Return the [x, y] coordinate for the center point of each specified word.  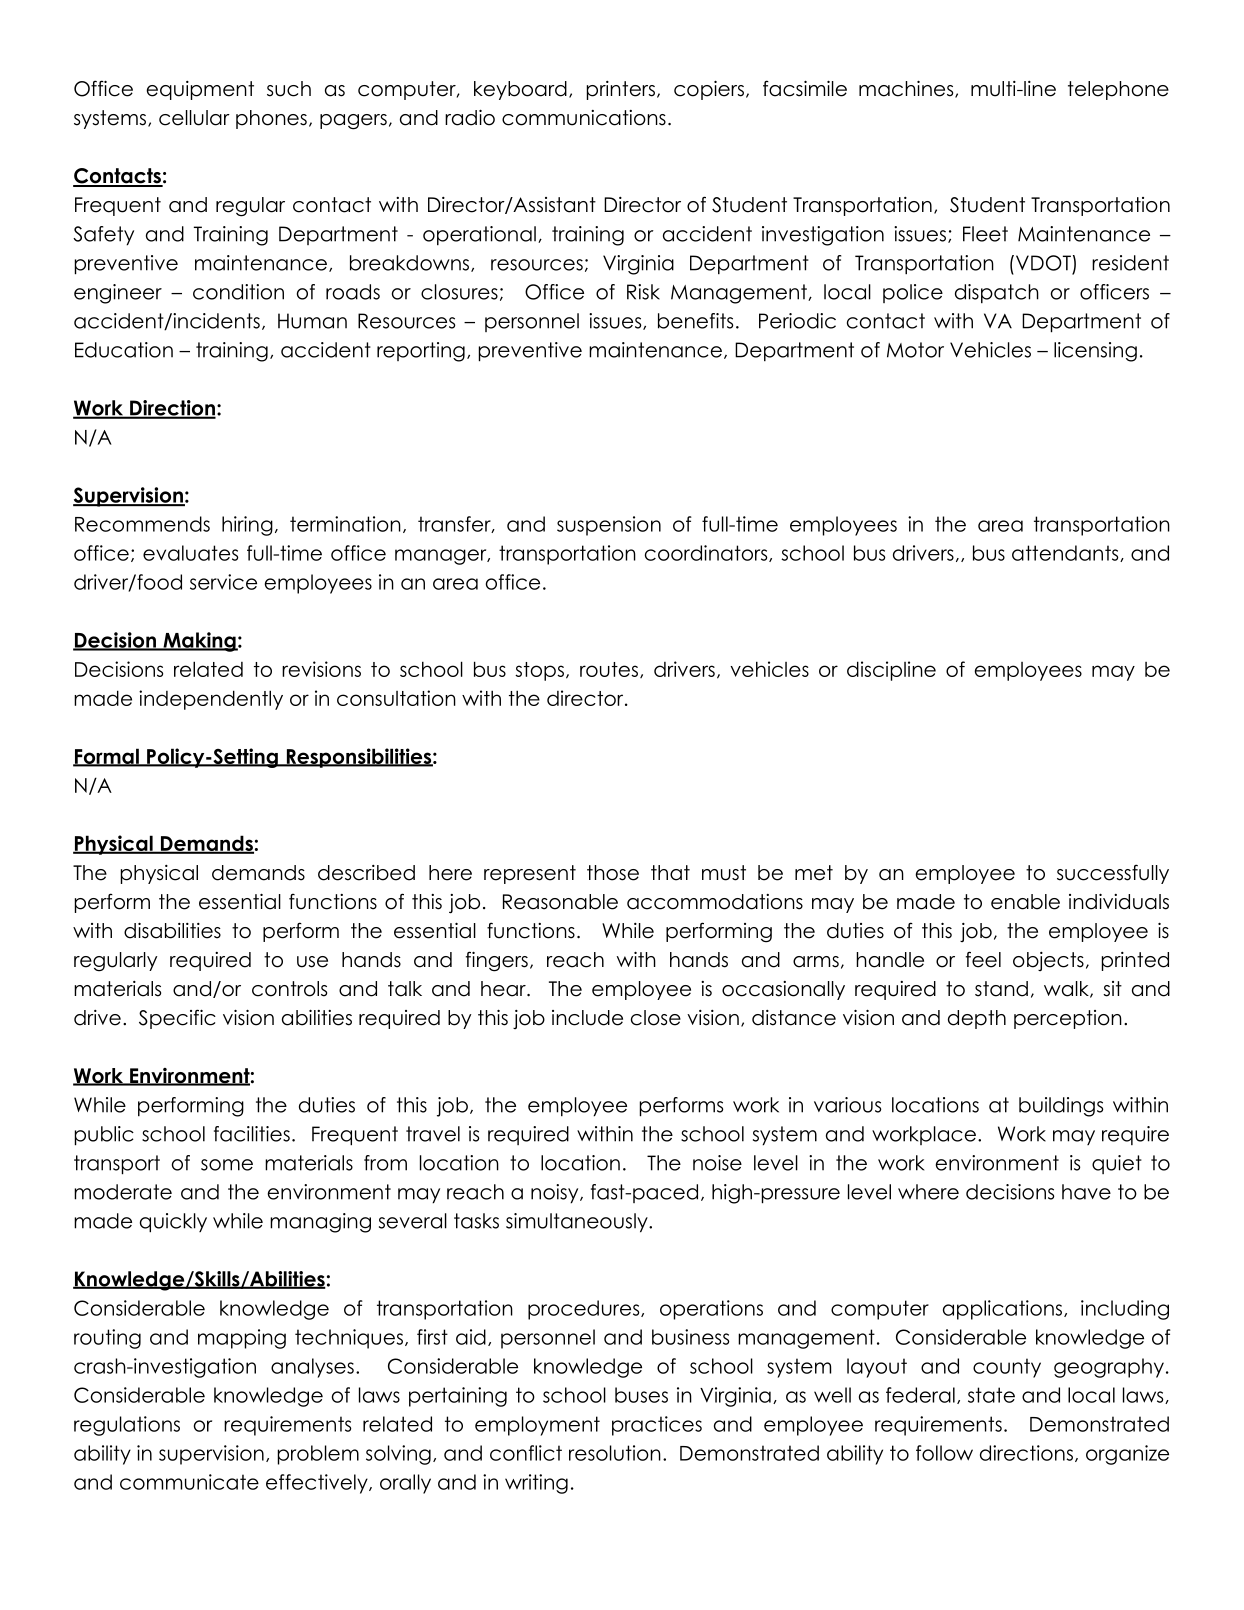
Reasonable [560, 902]
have [1086, 1192]
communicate [189, 1482]
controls [289, 989]
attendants [1066, 553]
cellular [194, 118]
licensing [1095, 352]
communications [584, 118]
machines [907, 89]
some [227, 1165]
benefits [695, 321]
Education [124, 350]
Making [199, 642]
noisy [556, 1194]
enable [1025, 902]
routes [609, 669]
